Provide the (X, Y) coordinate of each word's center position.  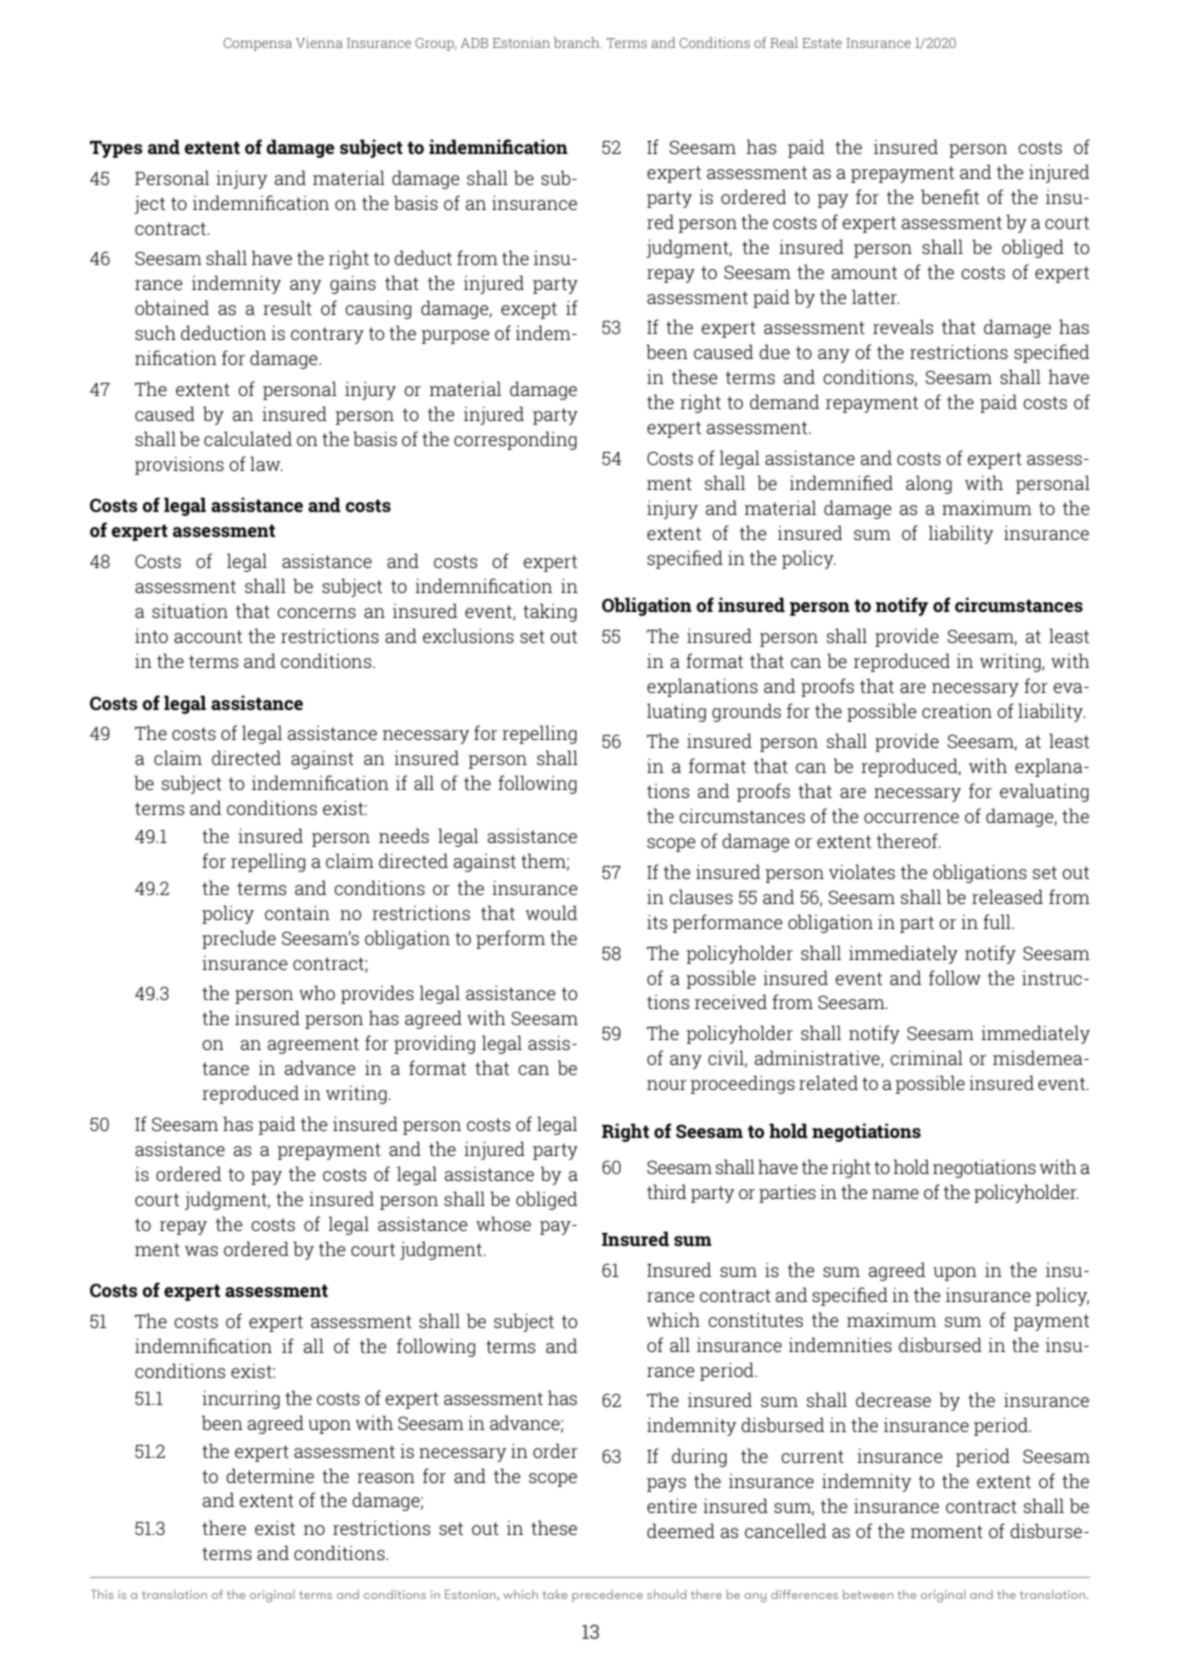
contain (297, 912)
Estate (822, 43)
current (812, 1456)
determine (270, 1475)
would (551, 912)
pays (666, 1485)
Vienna (319, 42)
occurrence (911, 818)
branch (578, 42)
